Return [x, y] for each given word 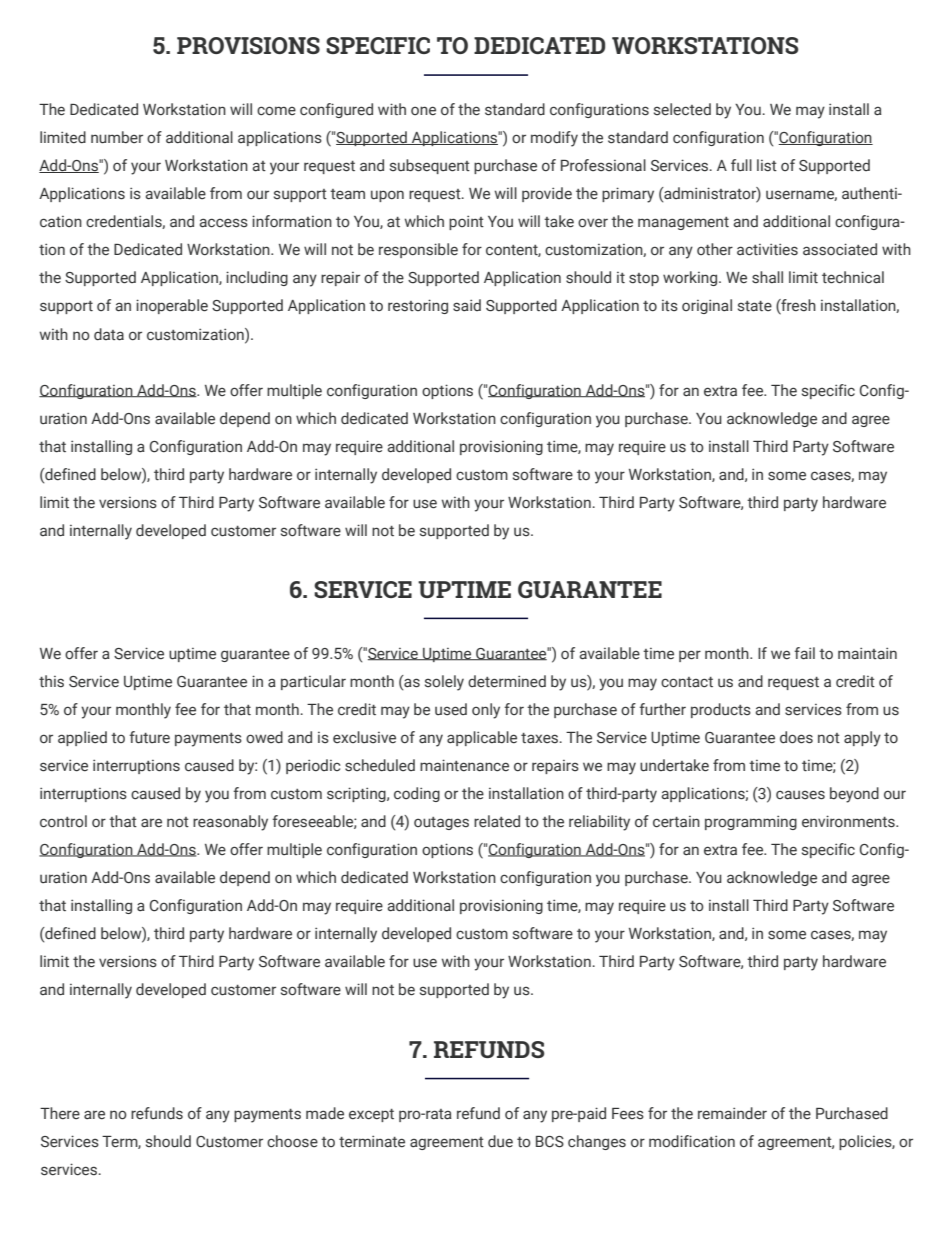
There [60, 1113]
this [51, 681]
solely [444, 683]
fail [804, 653]
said [467, 305]
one [423, 111]
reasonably [230, 823]
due [500, 1141]
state [755, 306]
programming [751, 822]
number [117, 137]
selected [682, 109]
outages [441, 823]
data [109, 334]
